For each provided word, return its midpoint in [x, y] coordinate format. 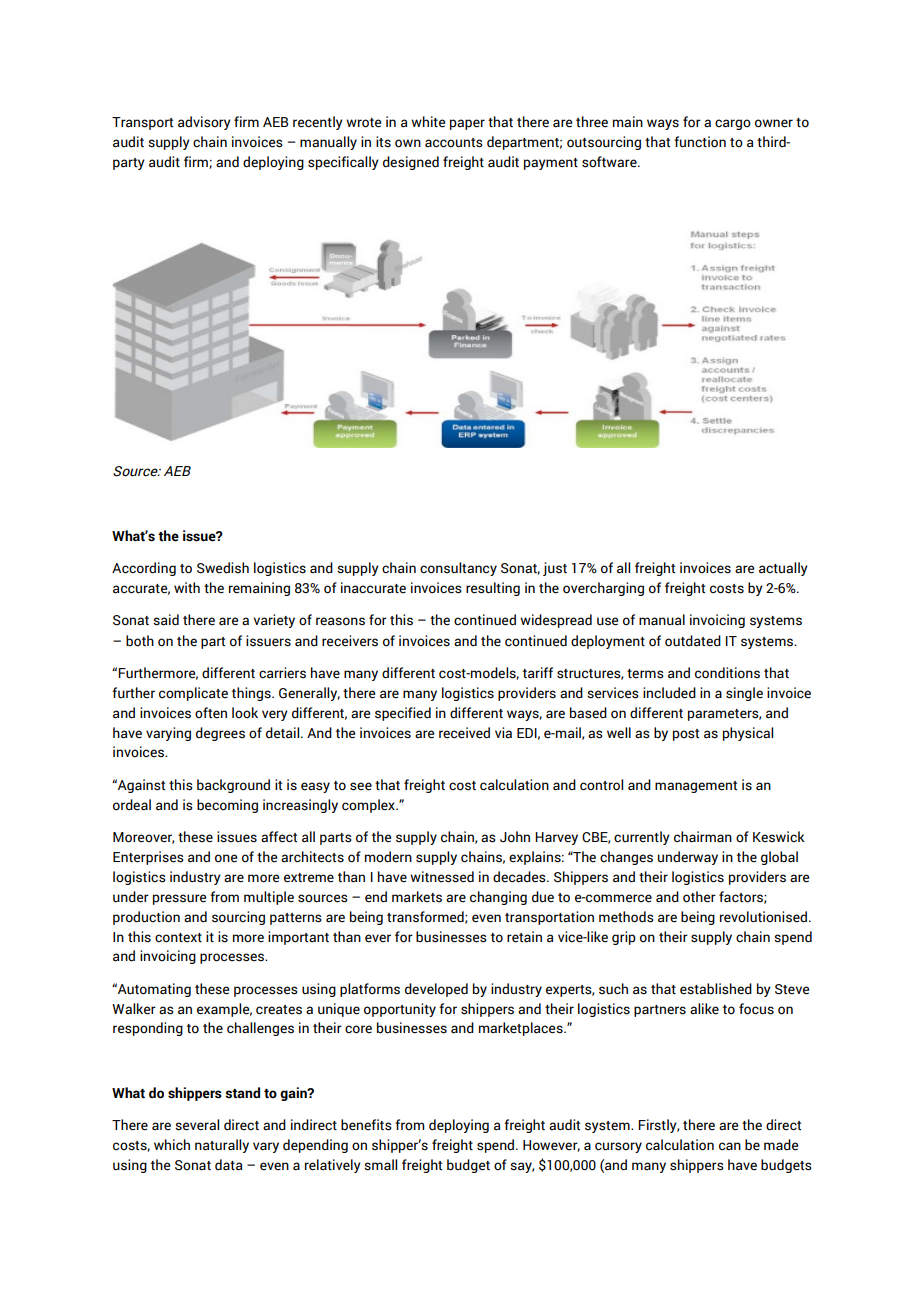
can [730, 1146]
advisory [204, 123]
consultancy [458, 569]
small [380, 1165]
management [696, 787]
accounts [454, 143]
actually [783, 569]
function [700, 142]
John [515, 837]
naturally [222, 1146]
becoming [227, 806]
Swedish [223, 568]
